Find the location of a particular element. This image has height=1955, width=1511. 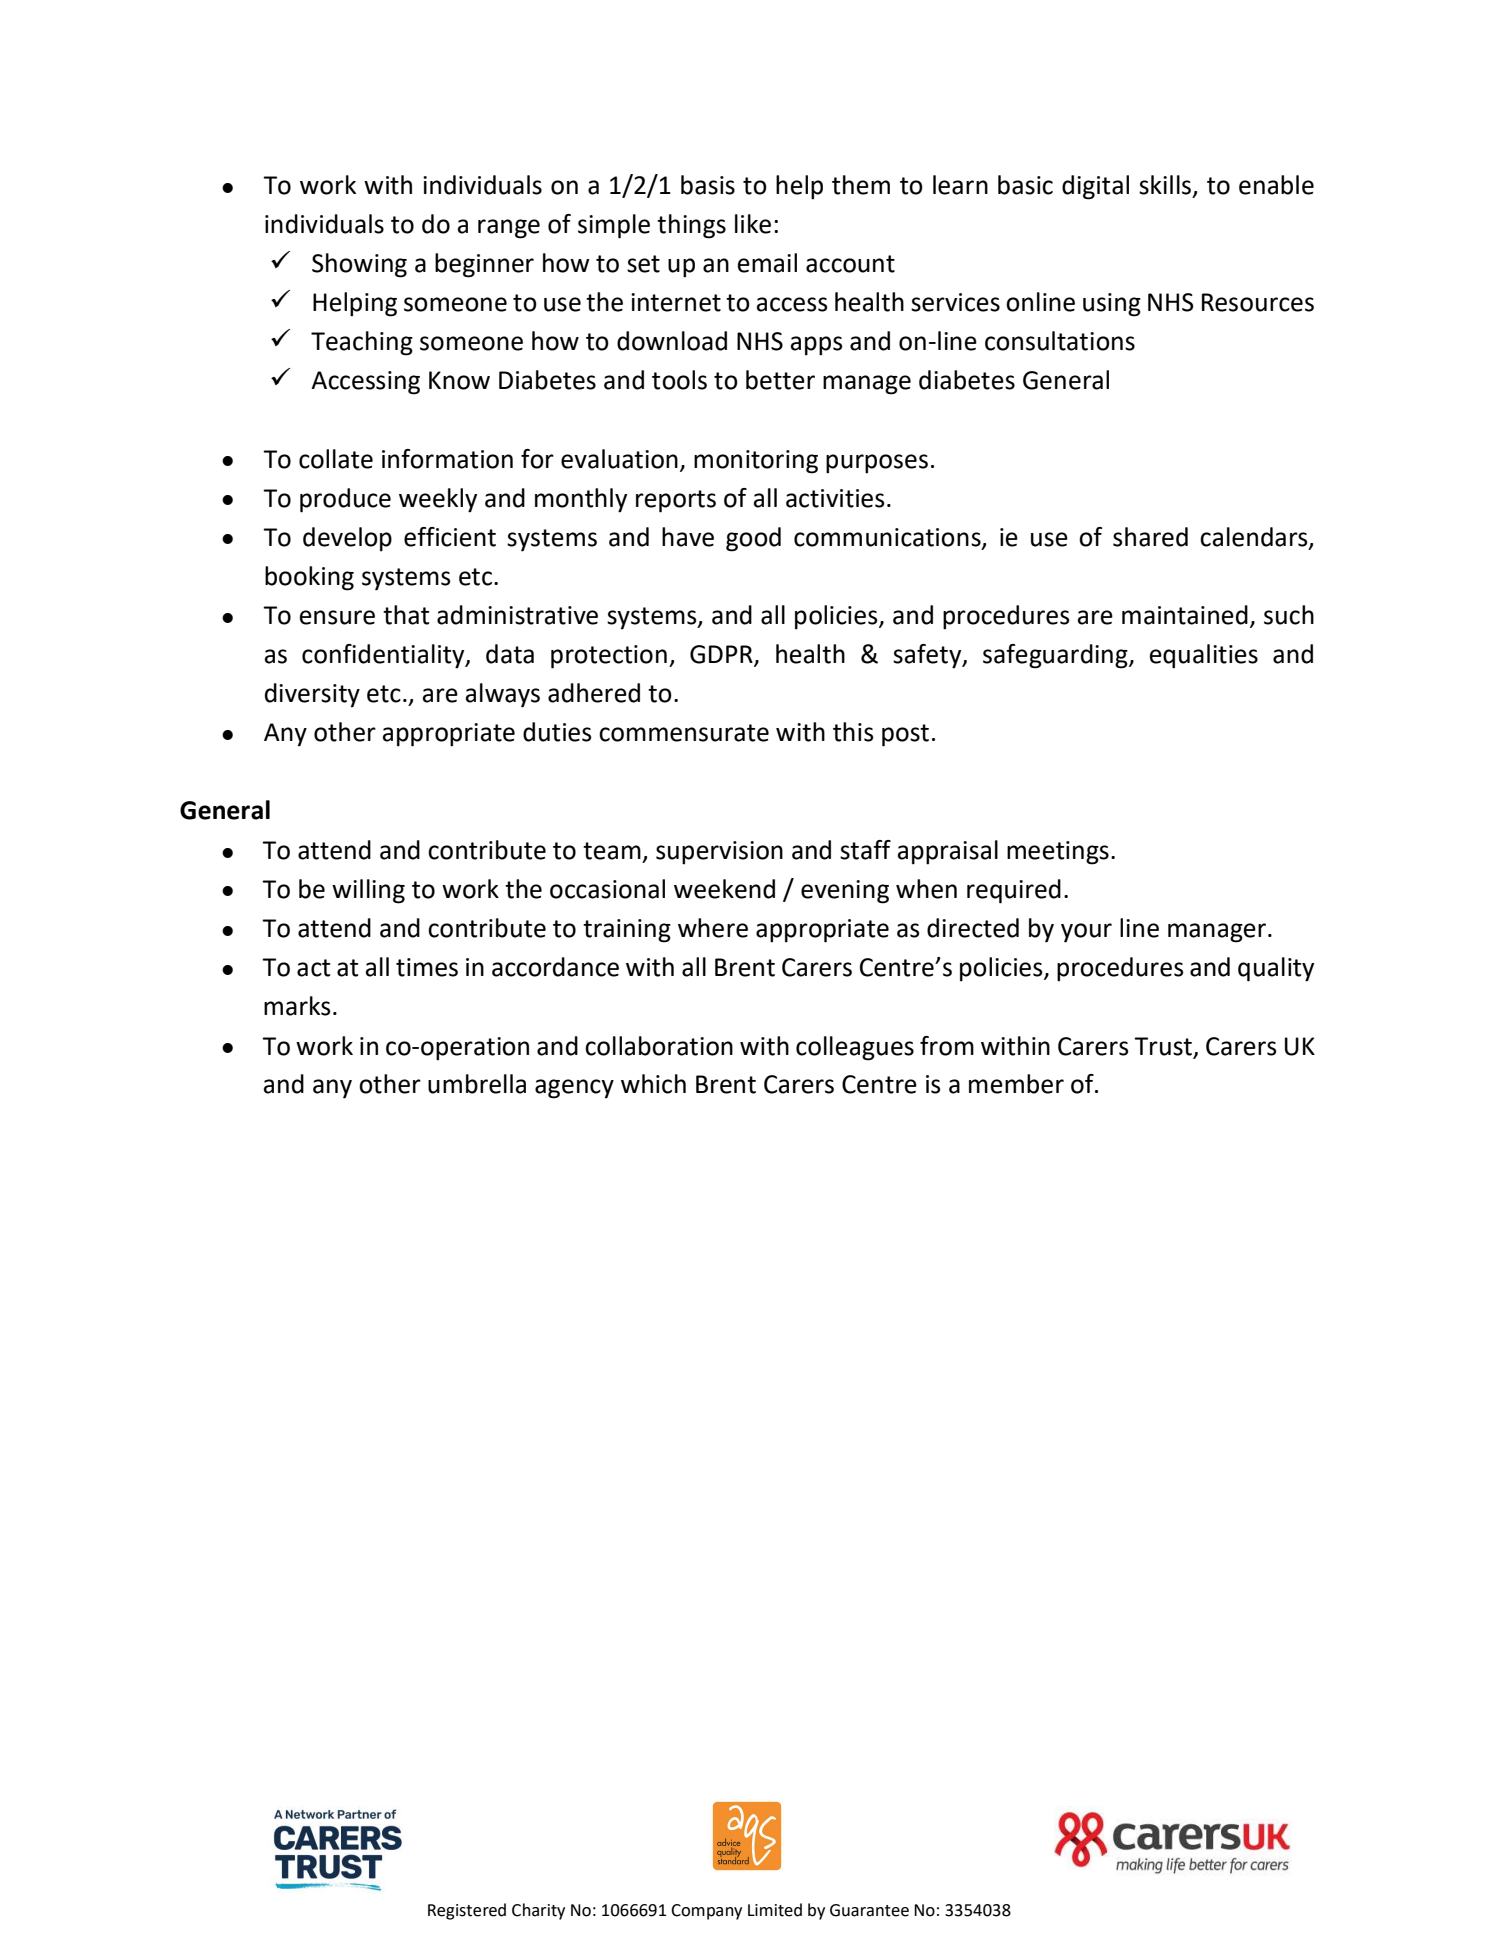

Showing is located at coordinates (359, 265).
